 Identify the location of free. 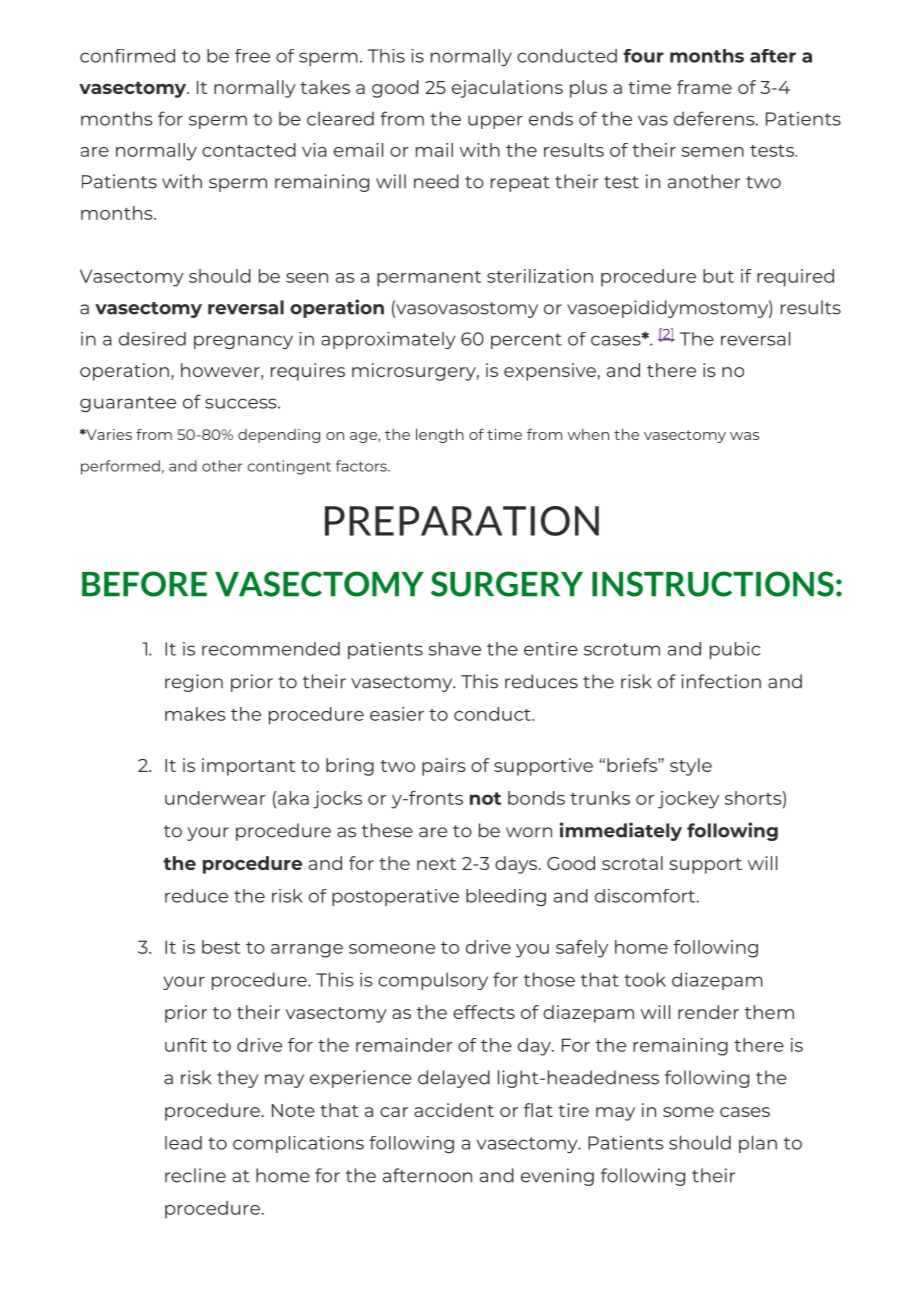
(252, 56).
